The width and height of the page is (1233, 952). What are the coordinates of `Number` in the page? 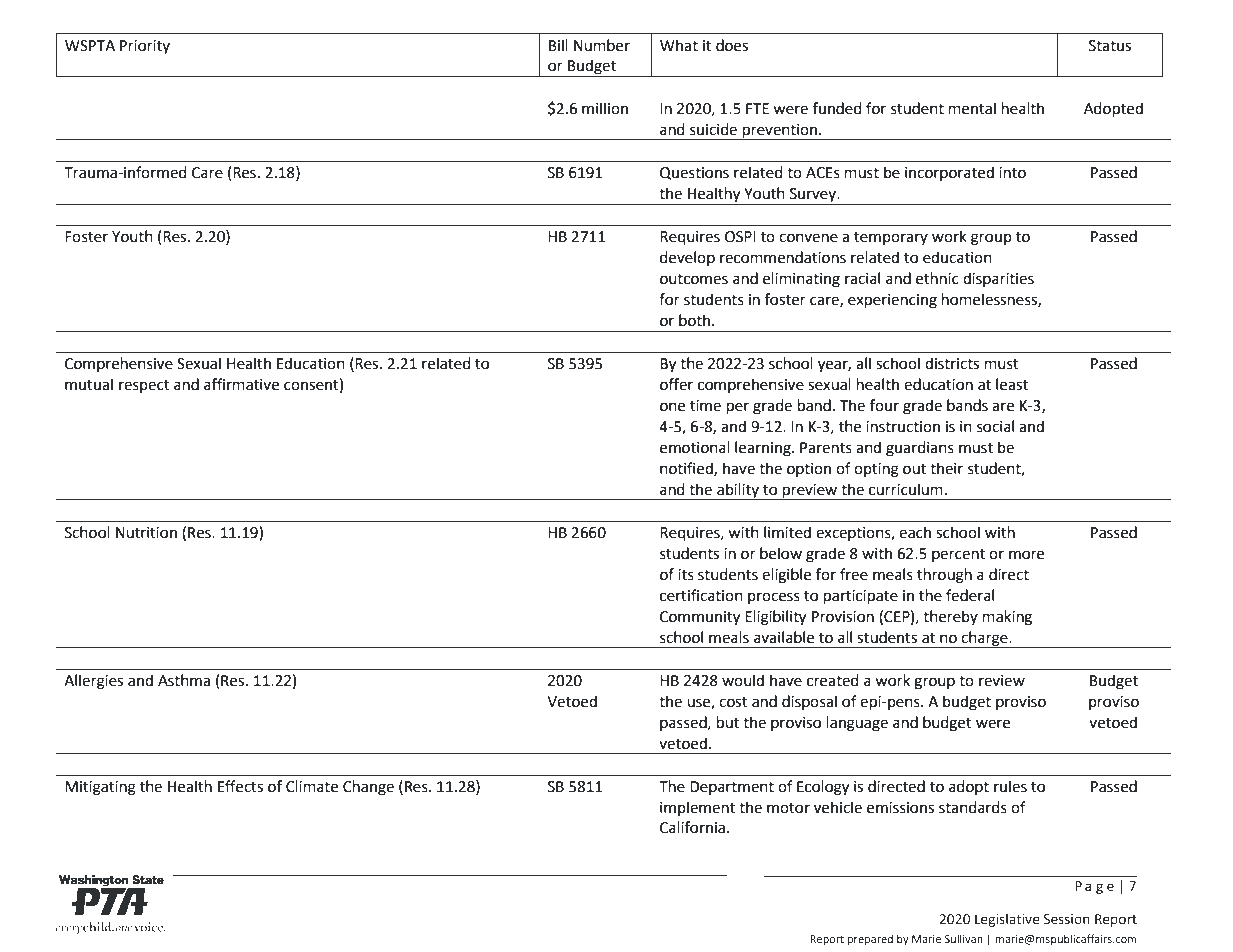 It's located at (602, 45).
